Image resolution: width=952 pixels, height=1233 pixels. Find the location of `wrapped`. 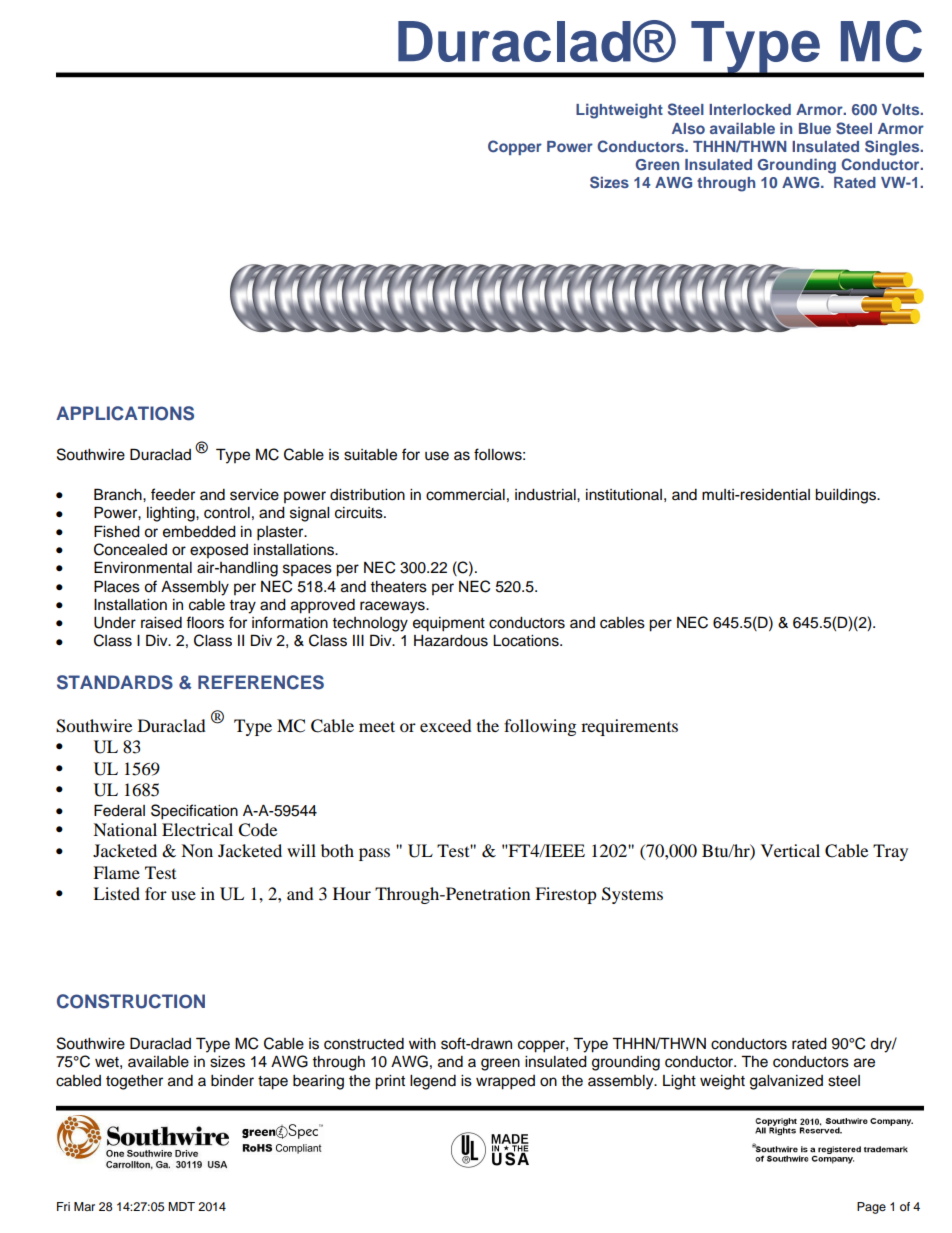

wrapped is located at coordinates (505, 1082).
